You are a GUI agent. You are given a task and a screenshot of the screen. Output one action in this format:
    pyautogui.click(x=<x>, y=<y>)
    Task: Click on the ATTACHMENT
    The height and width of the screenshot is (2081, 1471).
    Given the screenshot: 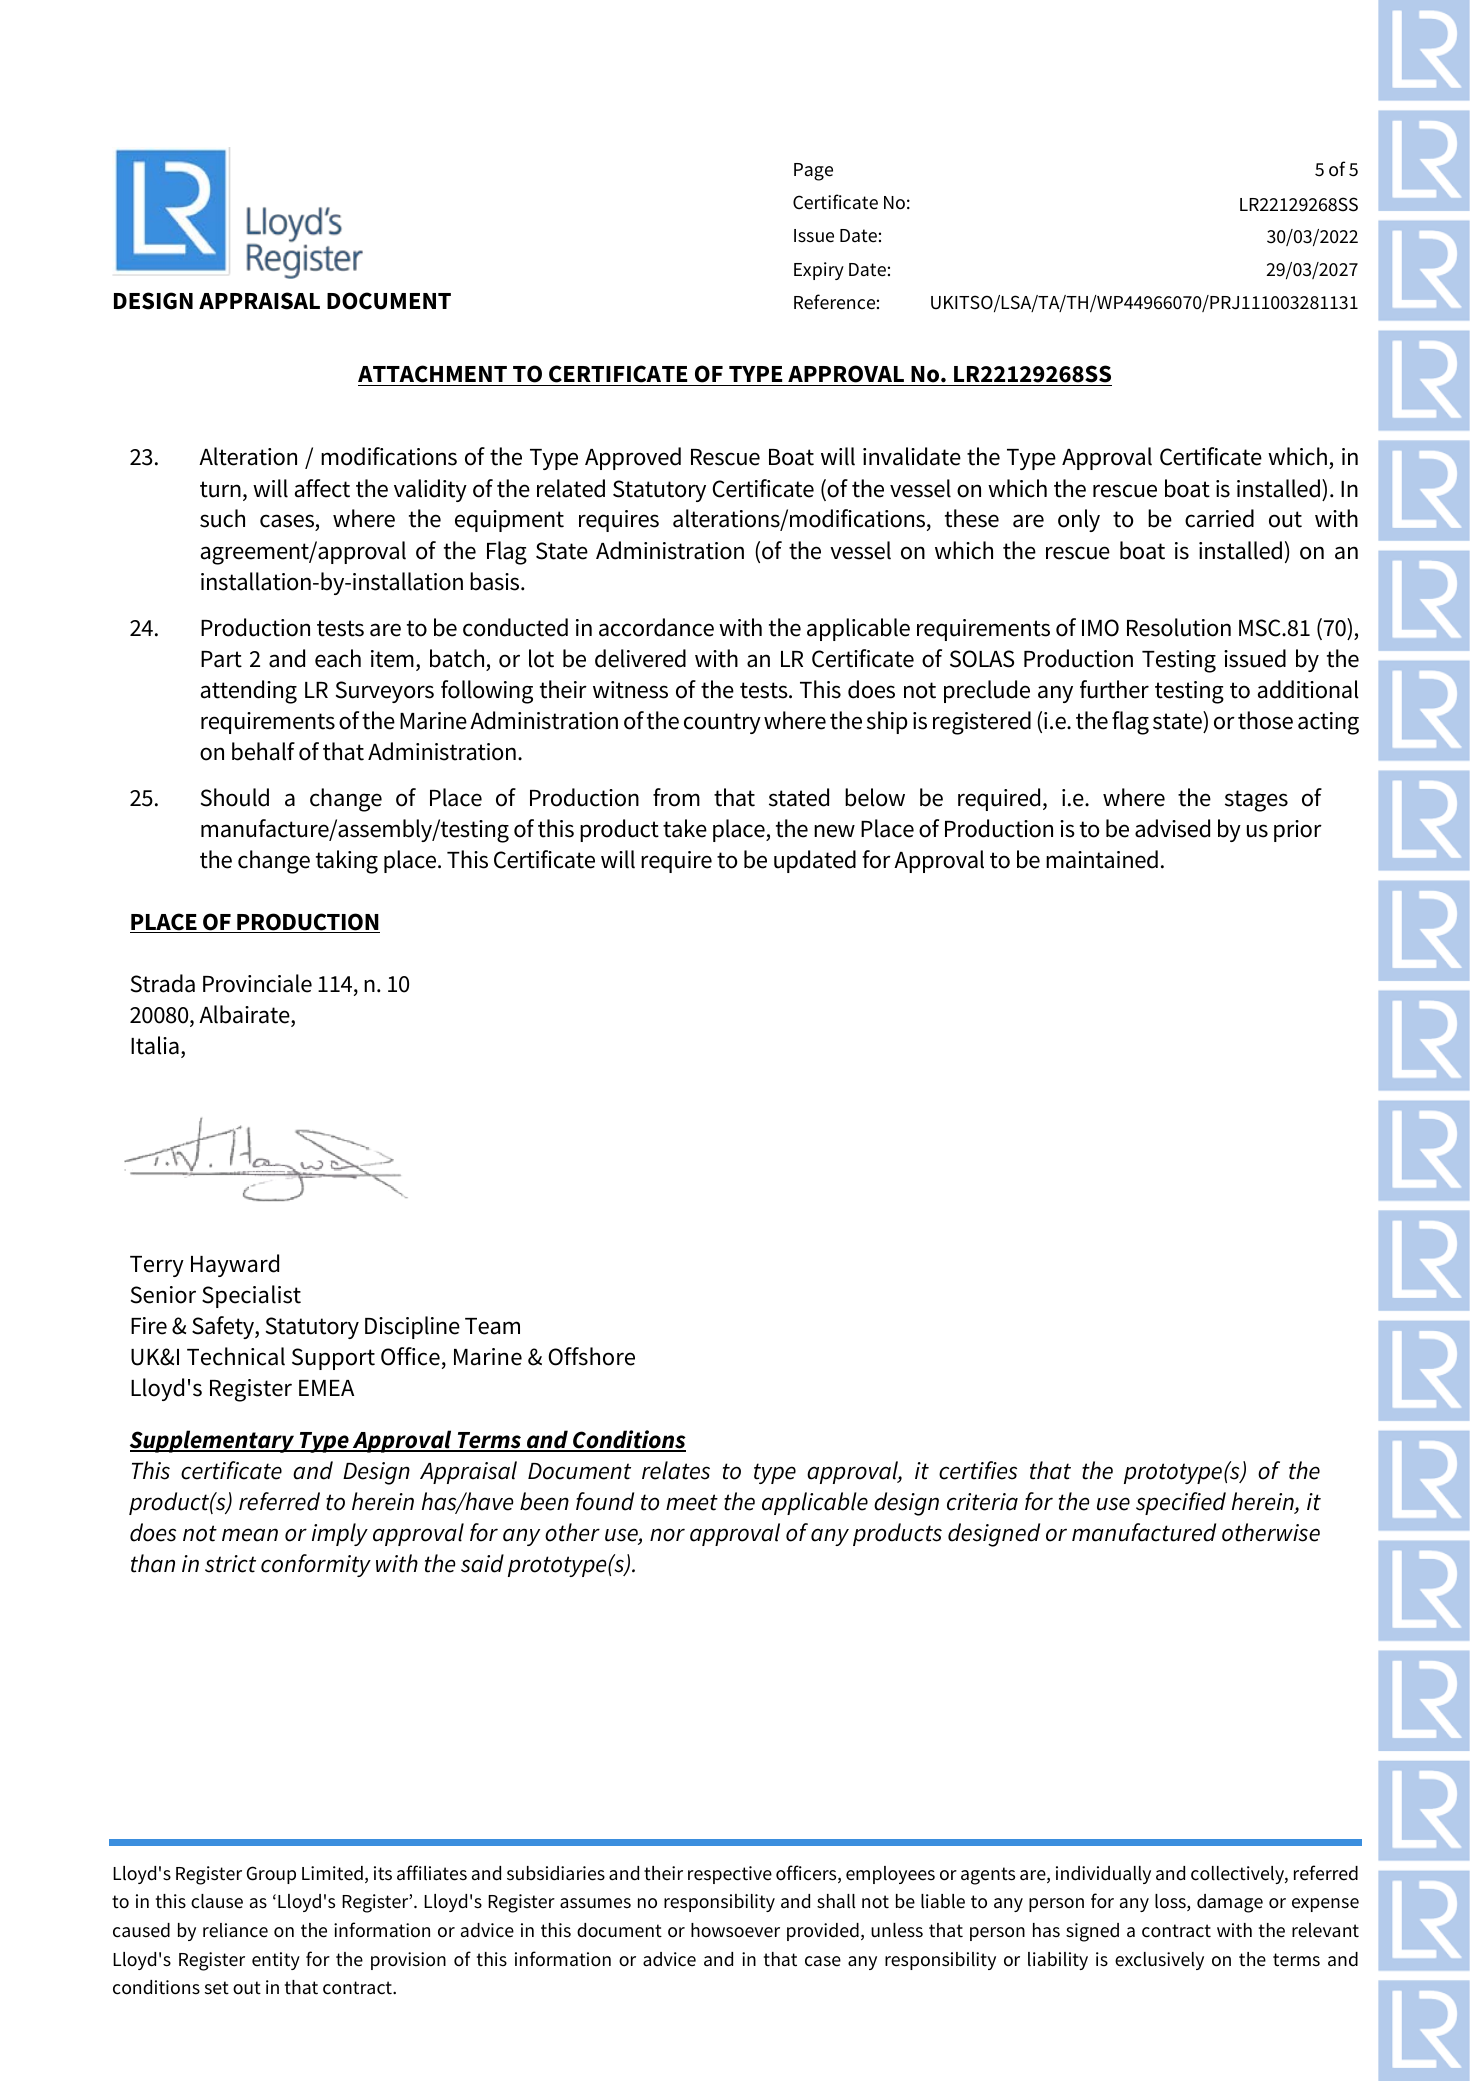 What is the action you would take?
    pyautogui.click(x=434, y=375)
